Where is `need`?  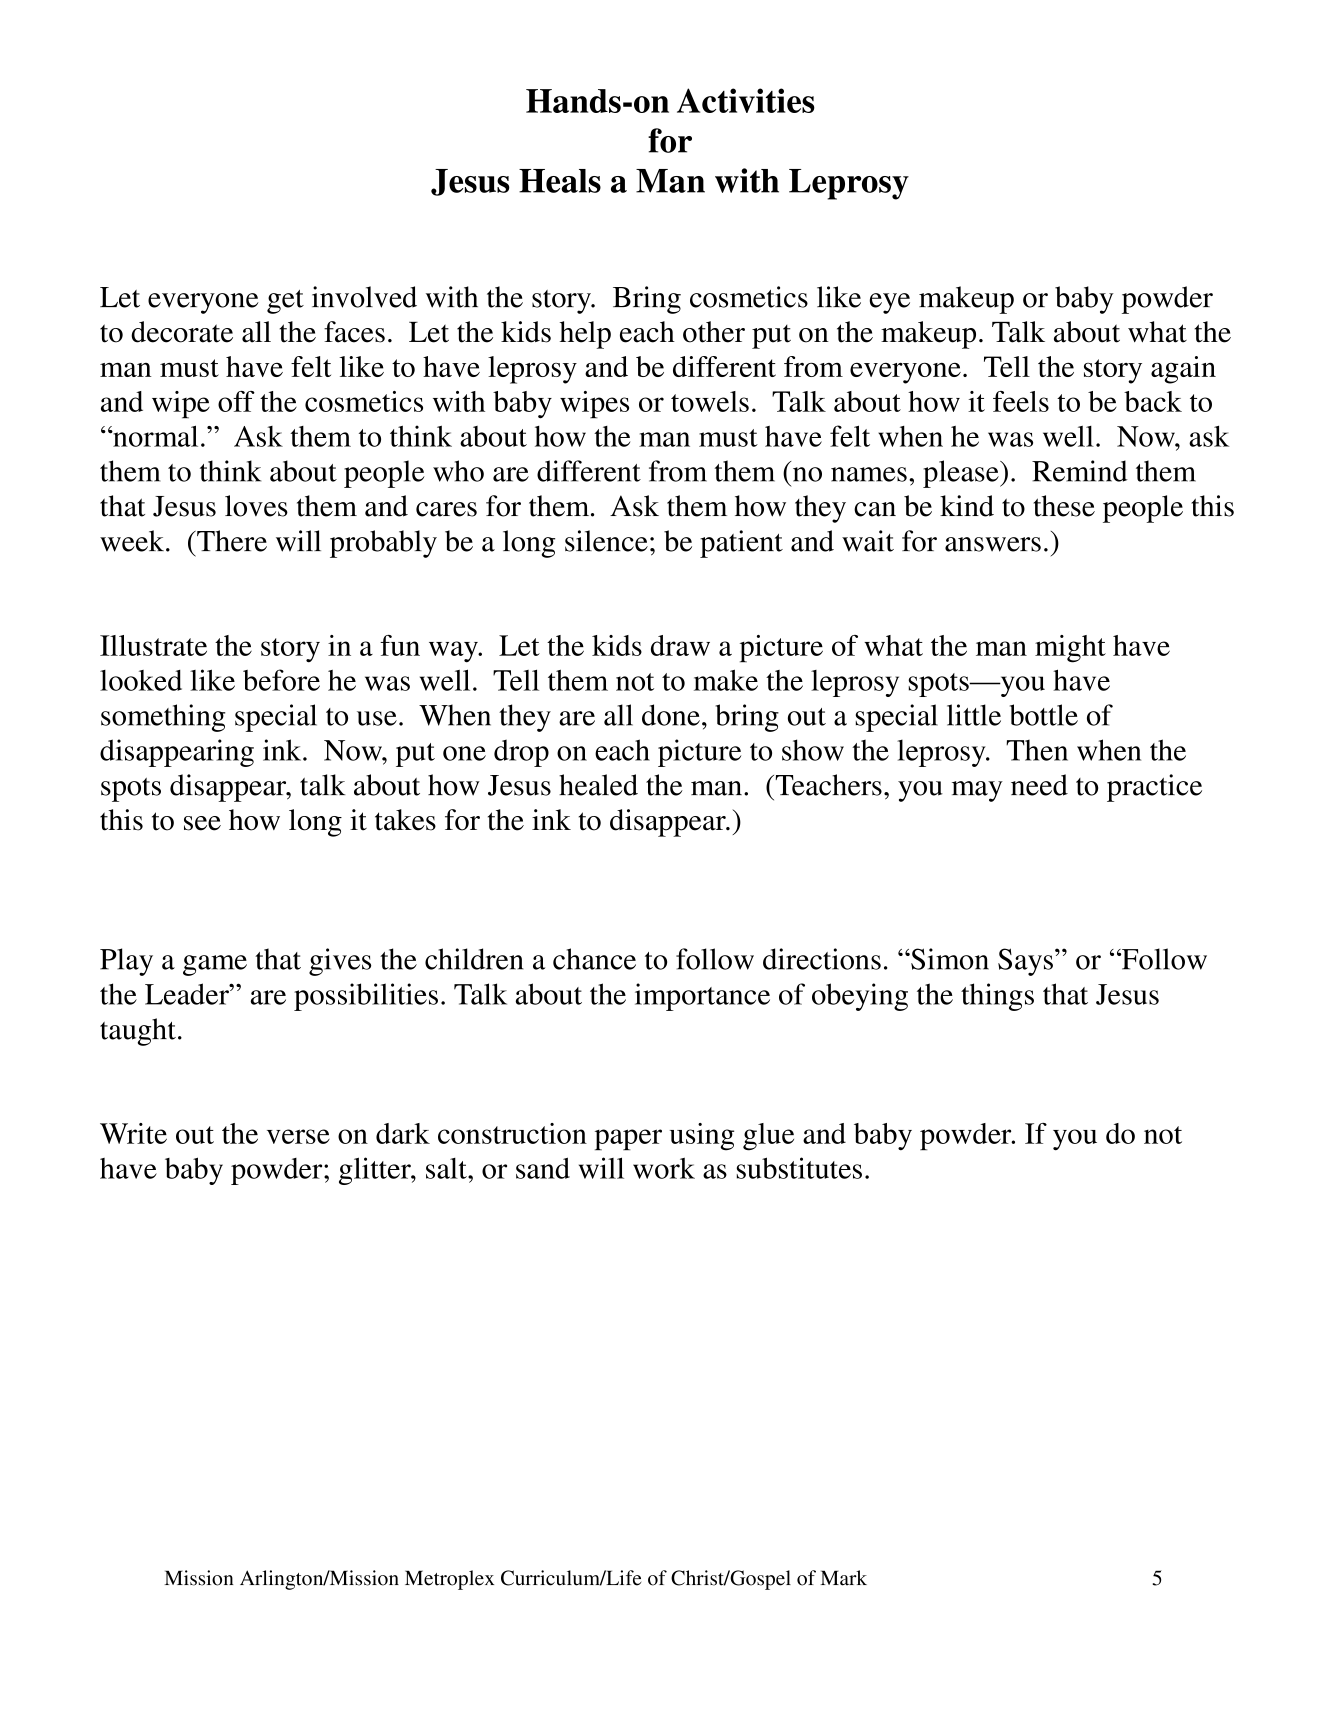
need is located at coordinates (1039, 785).
